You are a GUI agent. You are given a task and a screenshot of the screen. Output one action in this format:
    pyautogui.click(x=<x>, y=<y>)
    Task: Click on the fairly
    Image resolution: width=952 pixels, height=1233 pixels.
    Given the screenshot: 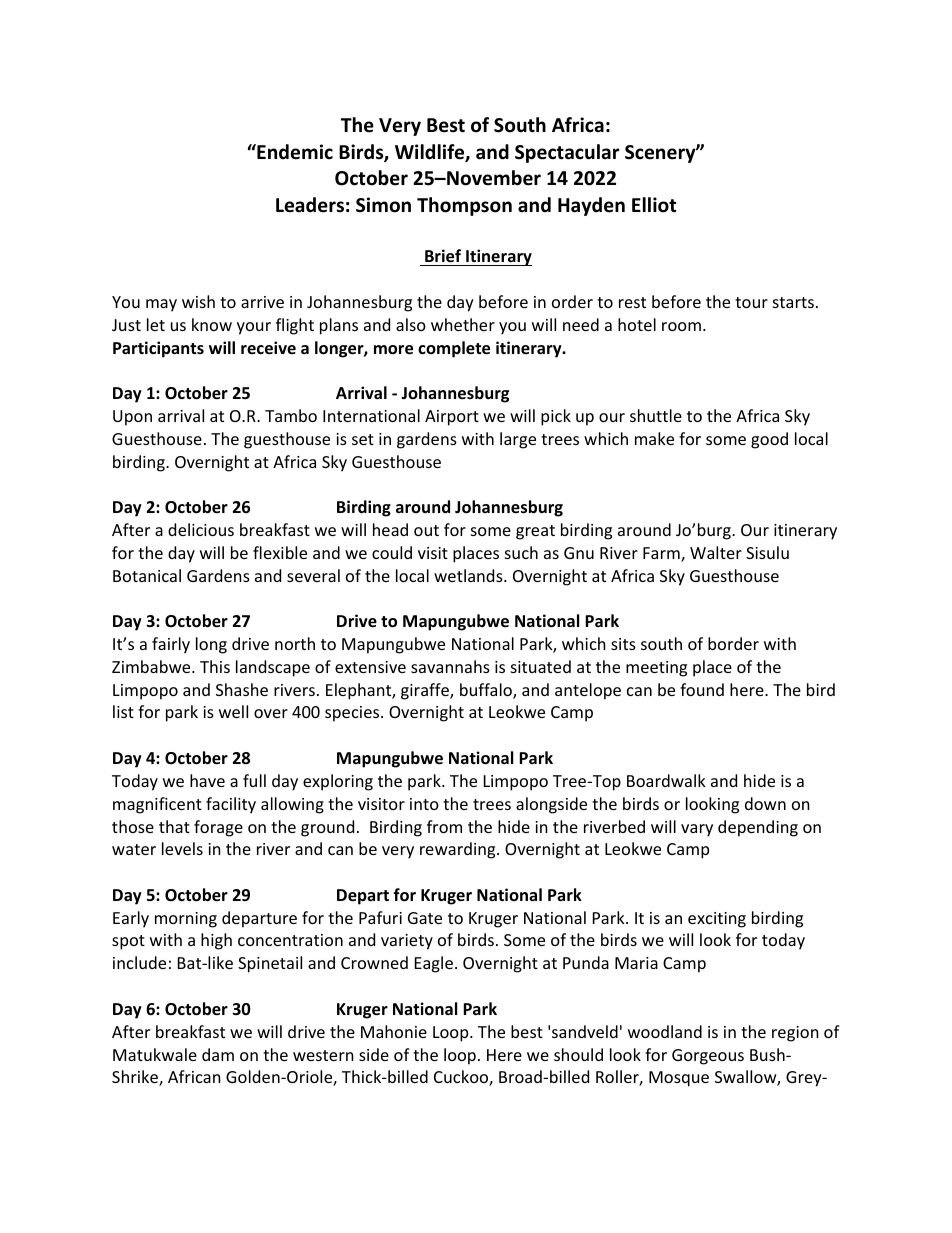 What is the action you would take?
    pyautogui.click(x=171, y=645)
